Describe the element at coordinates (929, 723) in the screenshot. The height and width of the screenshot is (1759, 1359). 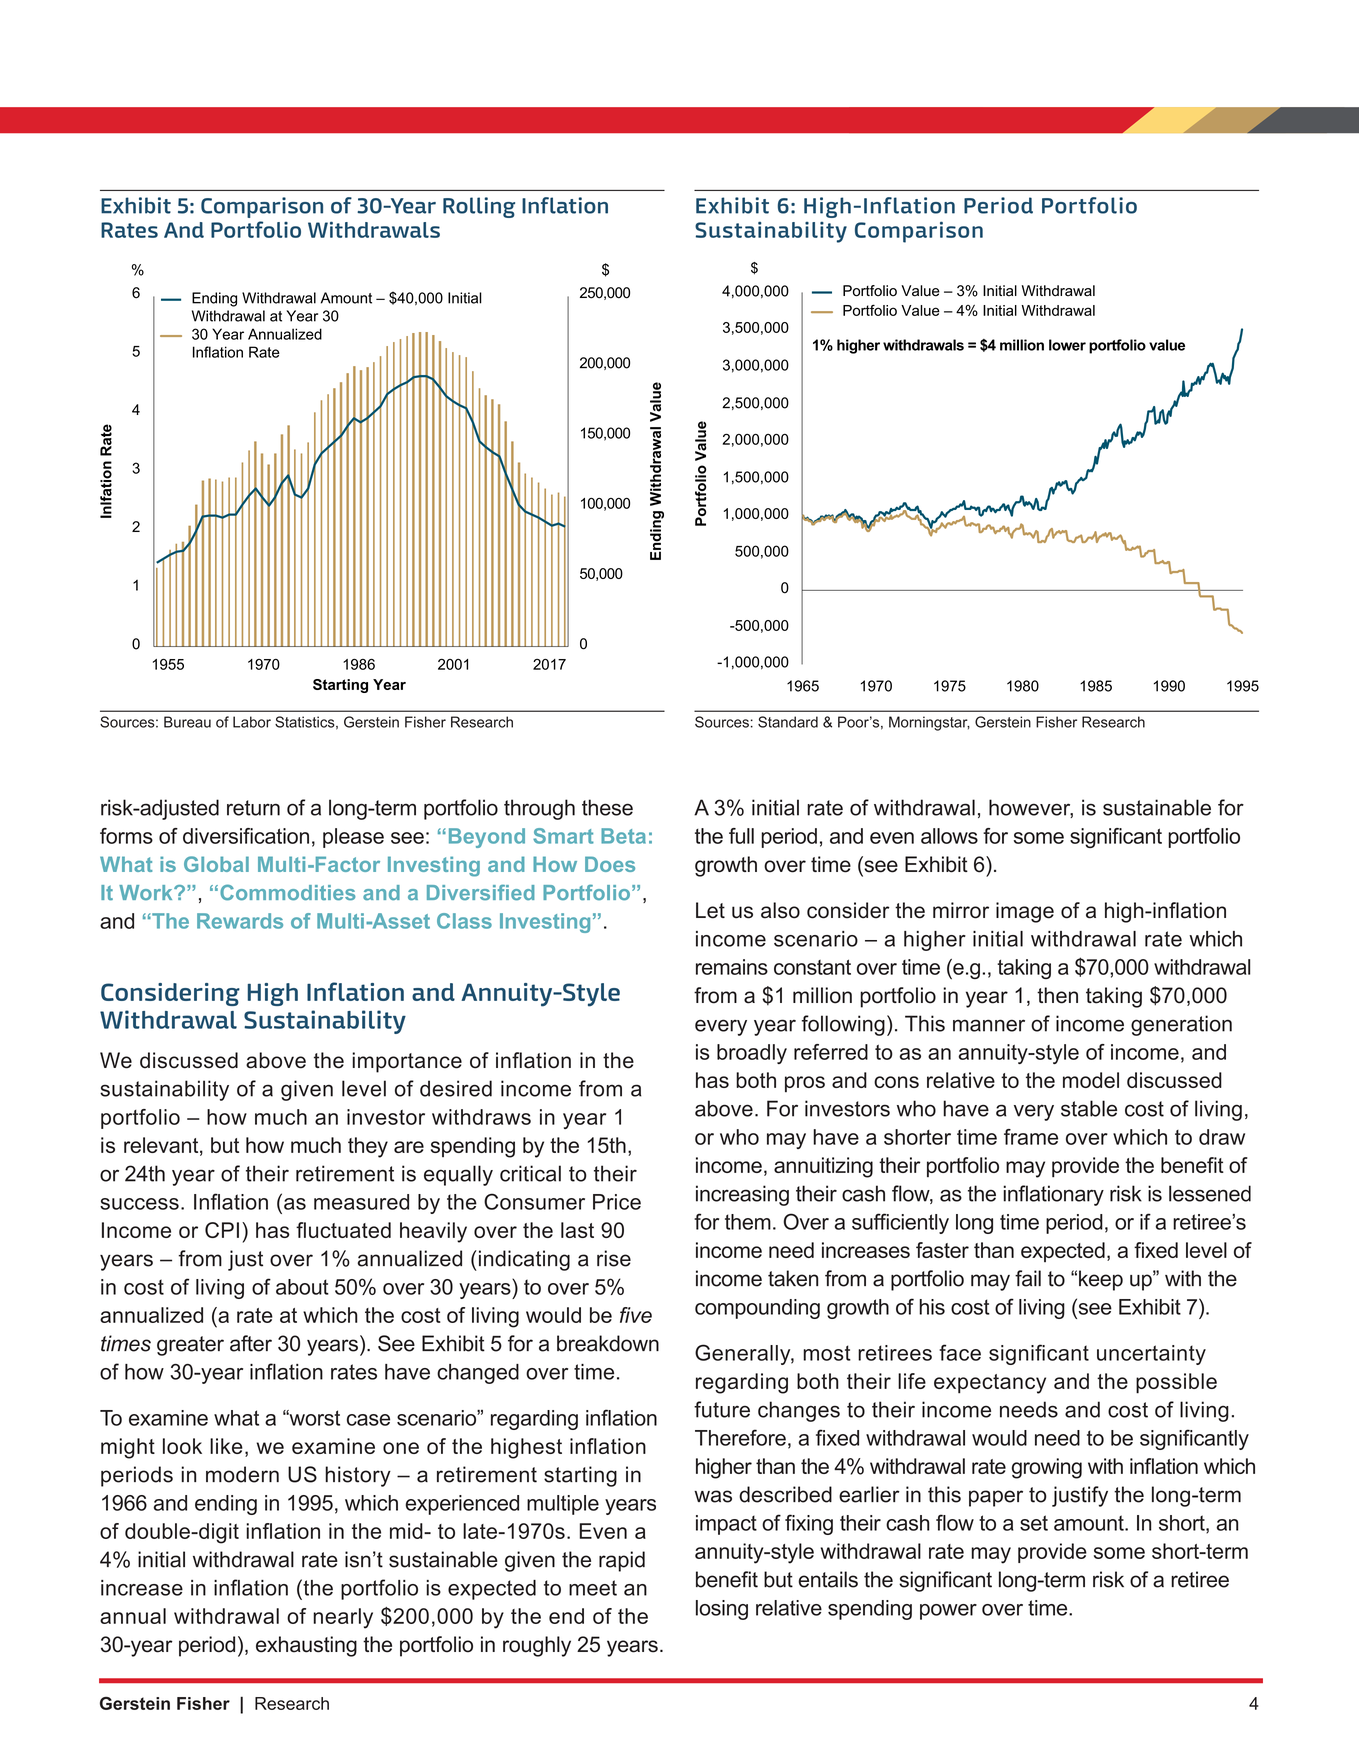
I see `Morningstar` at that location.
